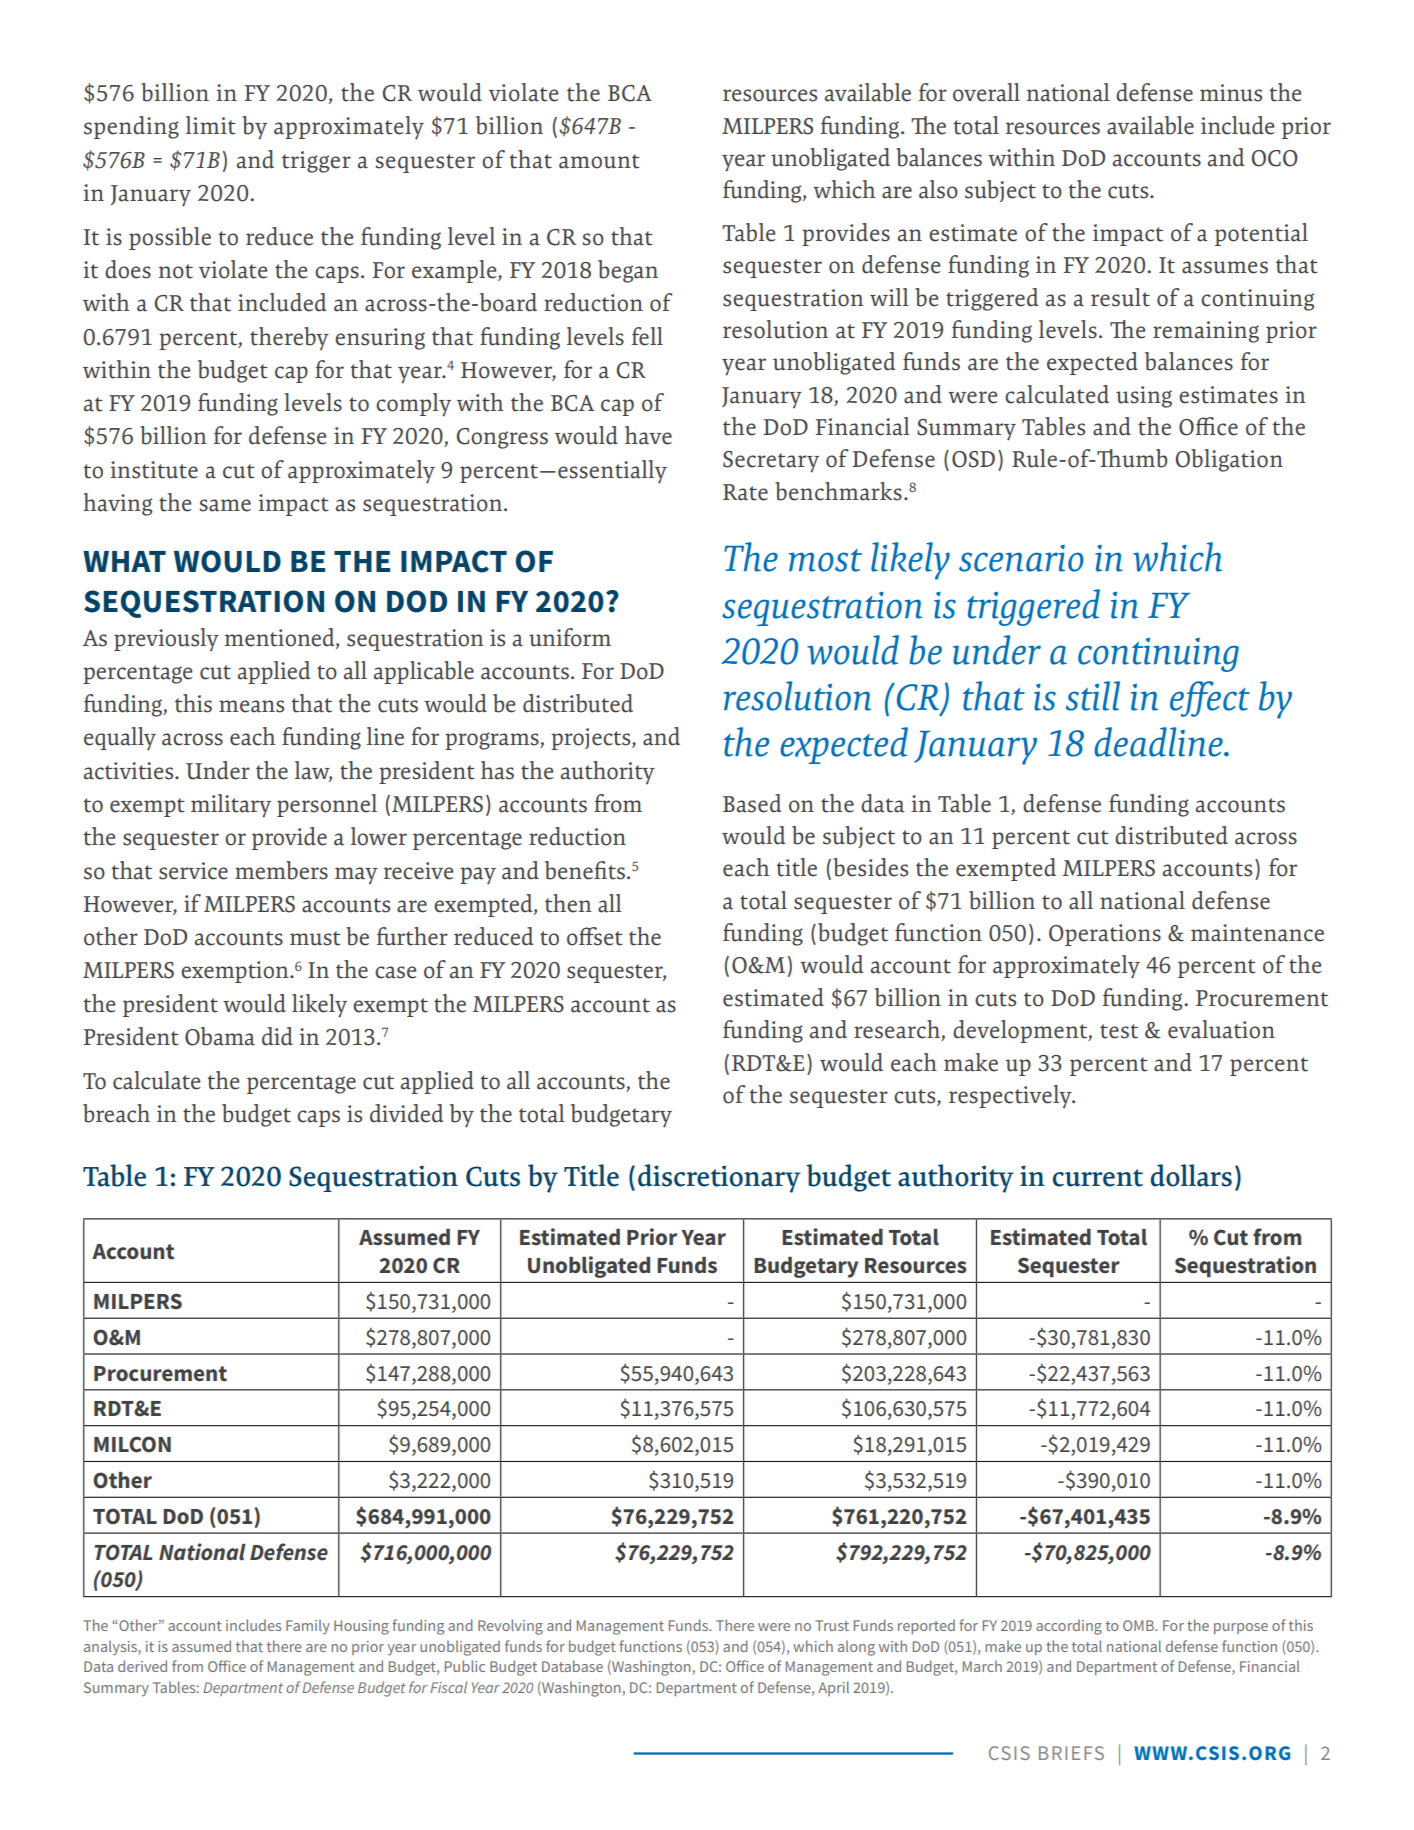 The height and width of the screenshot is (1830, 1414). Describe the element at coordinates (1231, 93) in the screenshot. I see `minus` at that location.
